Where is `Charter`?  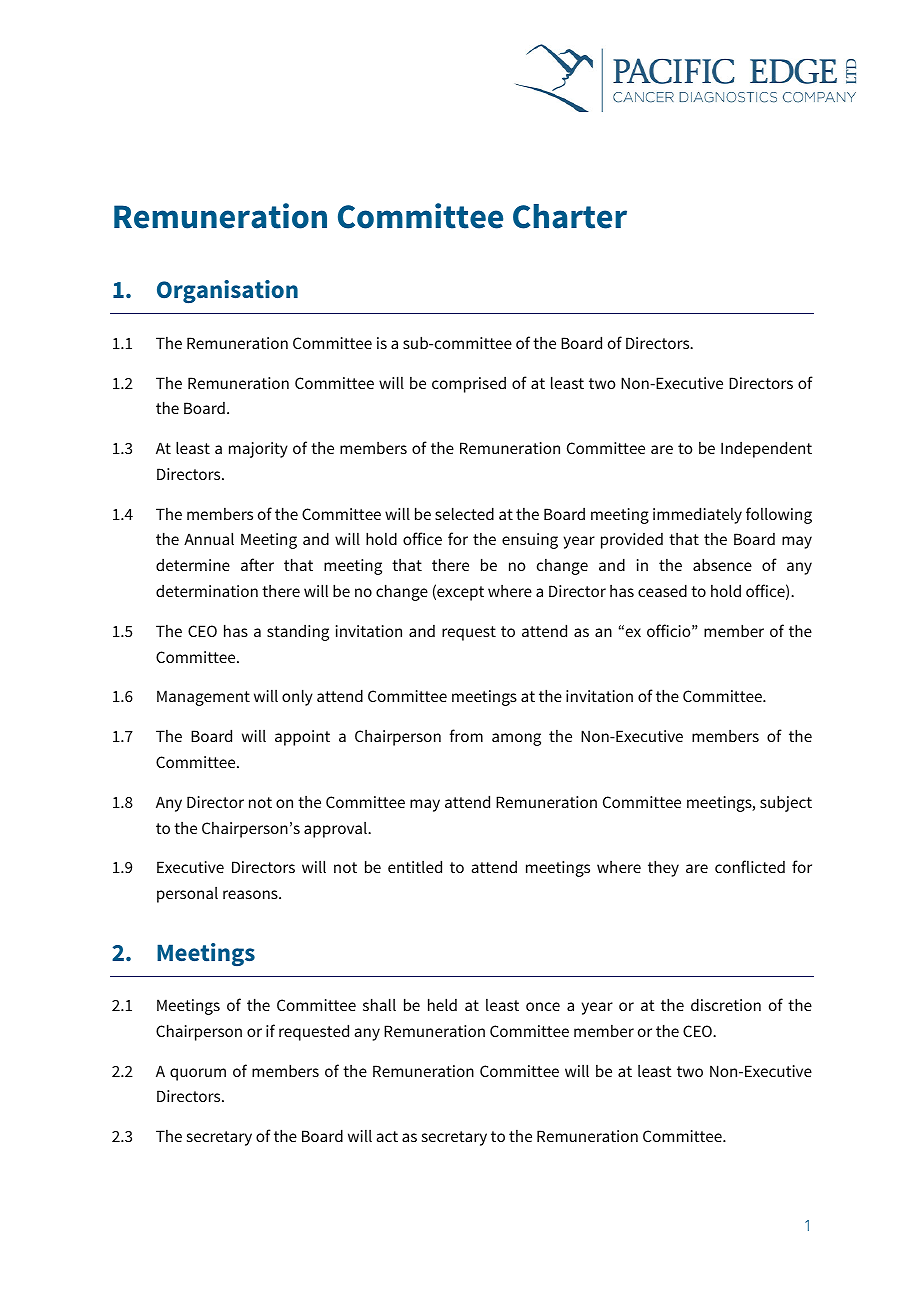
Charter is located at coordinates (570, 216).
